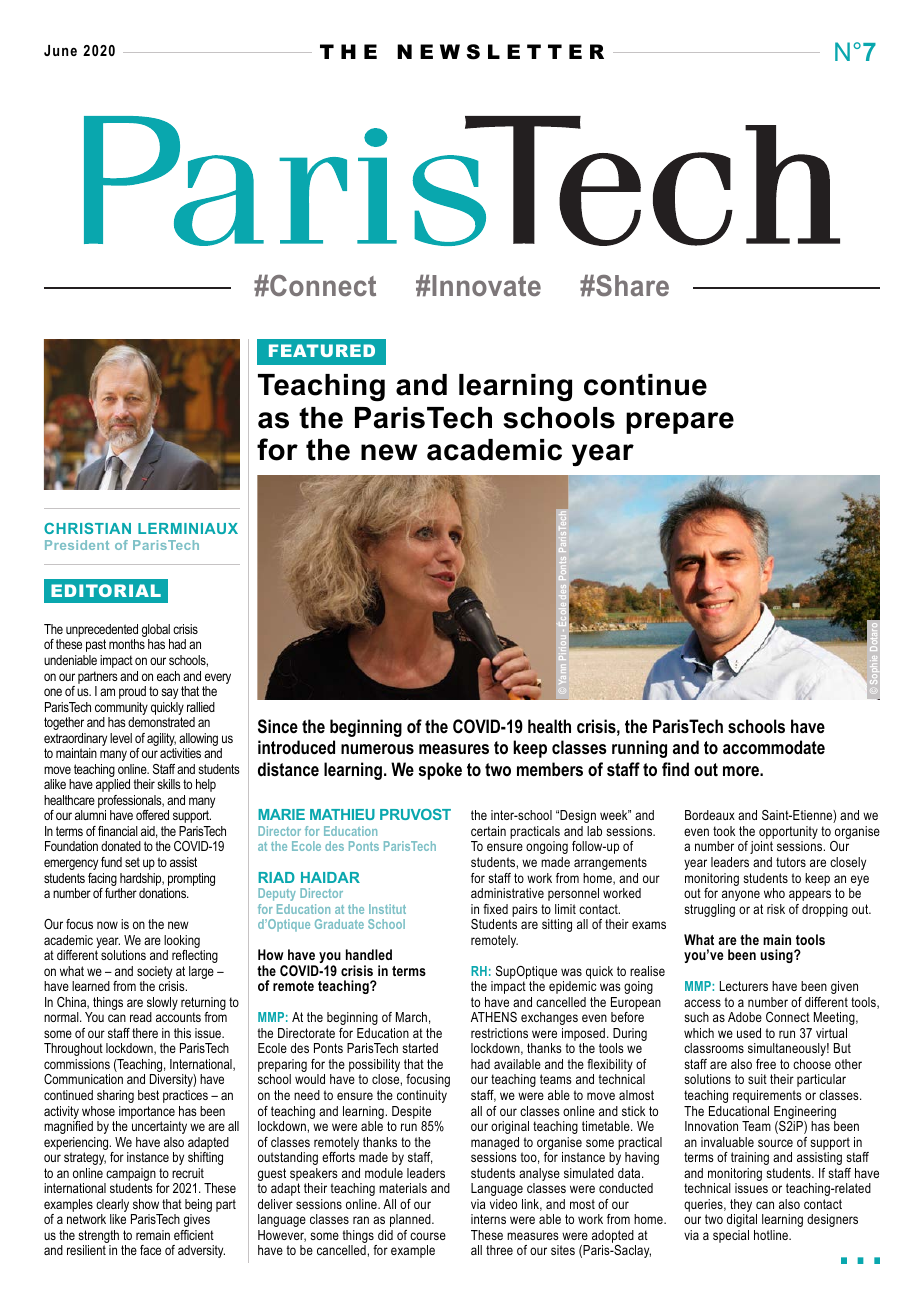  What do you see at coordinates (774, 747) in the page?
I see `accommodate` at bounding box center [774, 747].
